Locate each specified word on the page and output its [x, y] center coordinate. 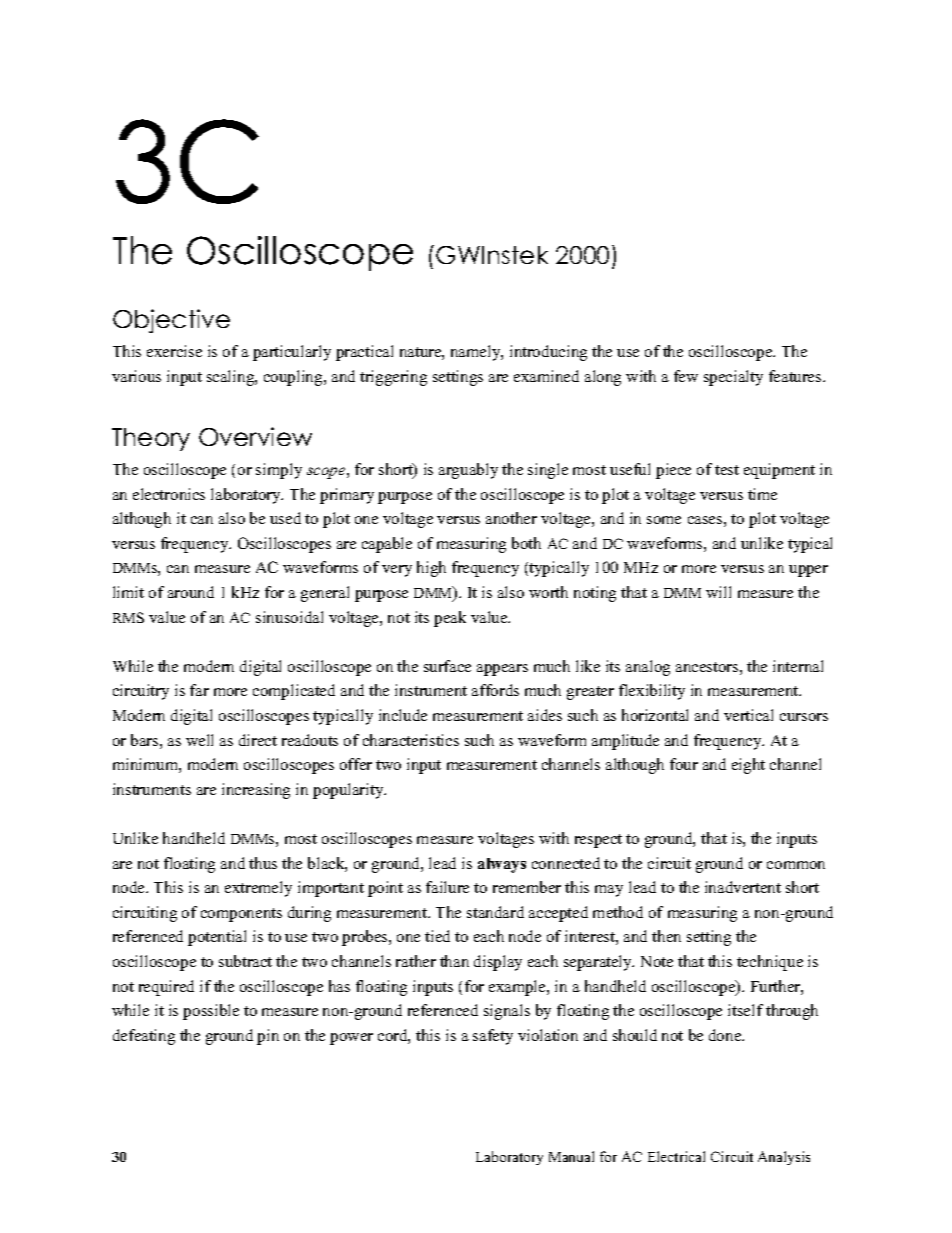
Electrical [676, 1156]
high [431, 569]
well [199, 740]
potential [217, 938]
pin [268, 1037]
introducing [548, 353]
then [666, 936]
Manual [571, 1156]
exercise [174, 351]
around [191, 592]
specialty [733, 378]
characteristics [411, 740]
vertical [748, 715]
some [664, 520]
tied [437, 936]
